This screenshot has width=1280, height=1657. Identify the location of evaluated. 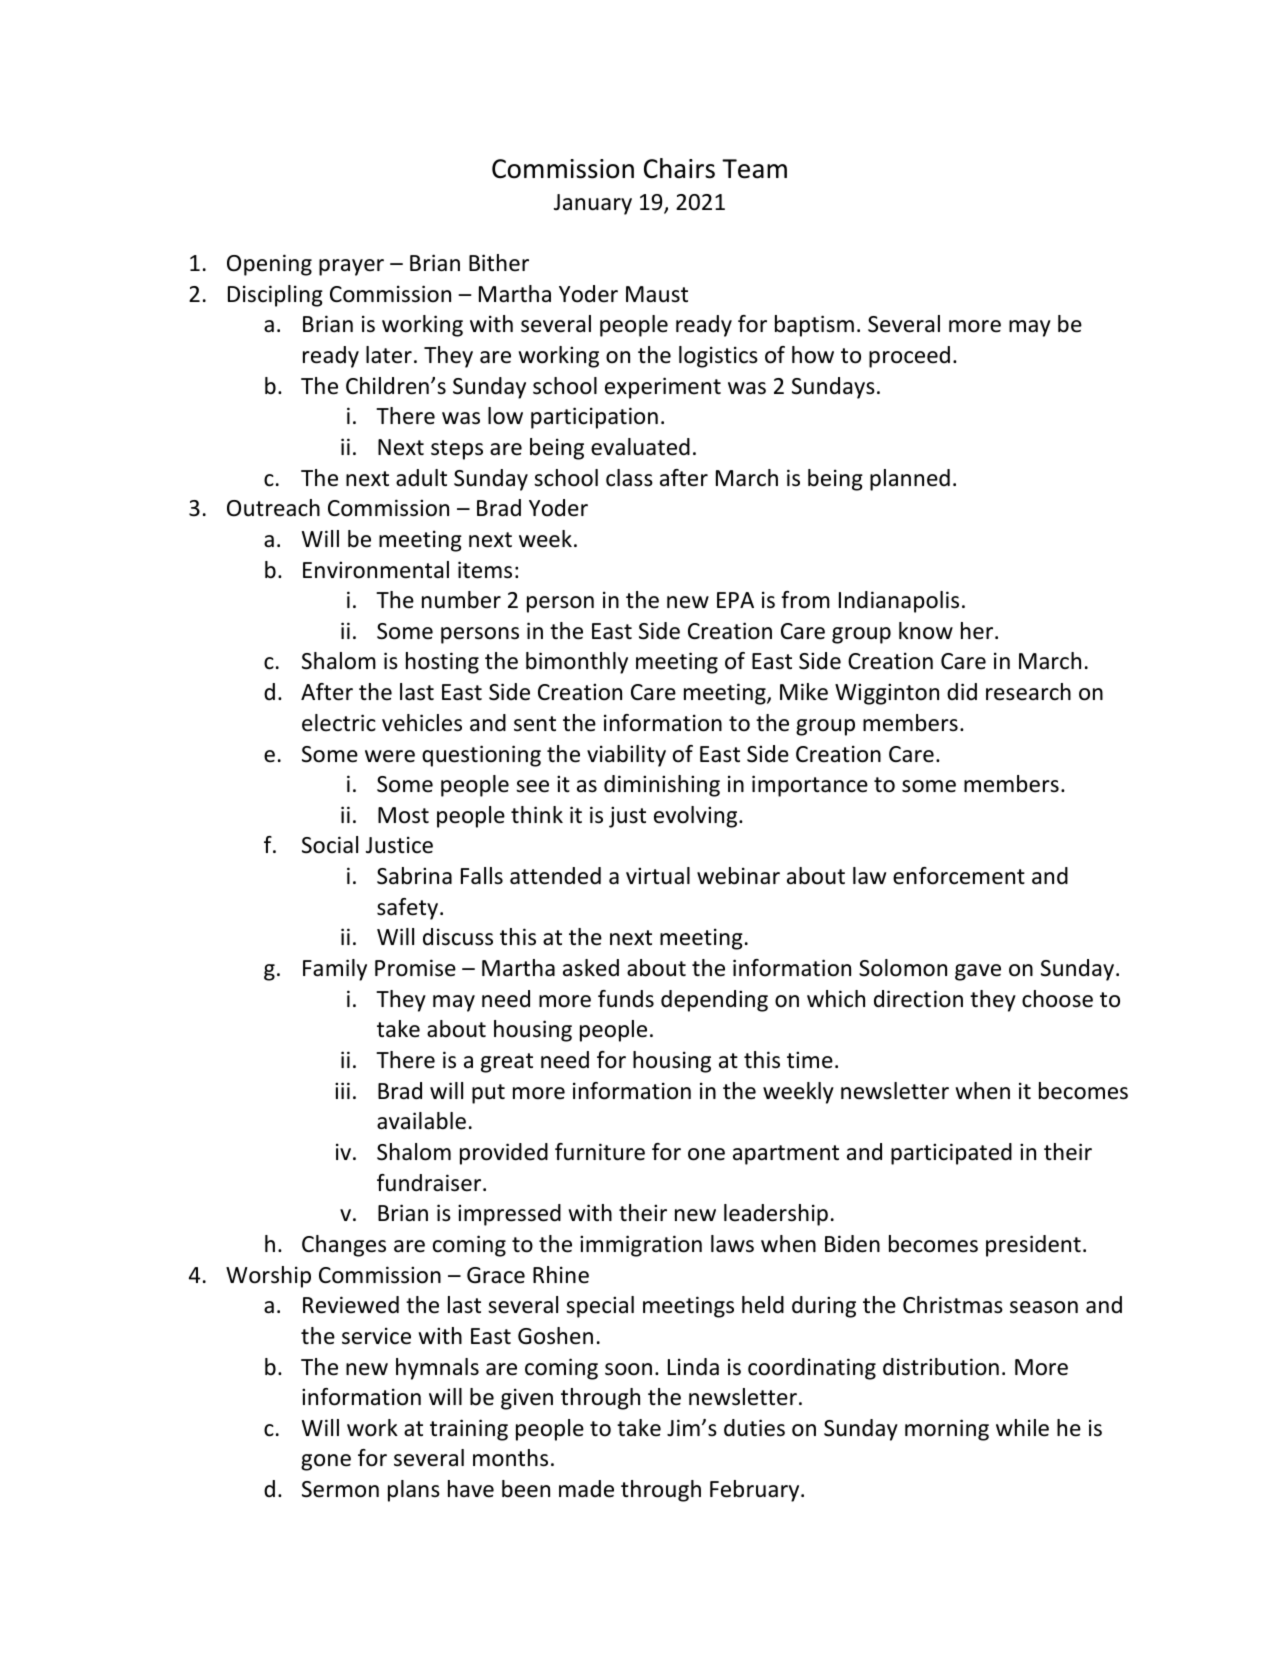
(640, 447).
